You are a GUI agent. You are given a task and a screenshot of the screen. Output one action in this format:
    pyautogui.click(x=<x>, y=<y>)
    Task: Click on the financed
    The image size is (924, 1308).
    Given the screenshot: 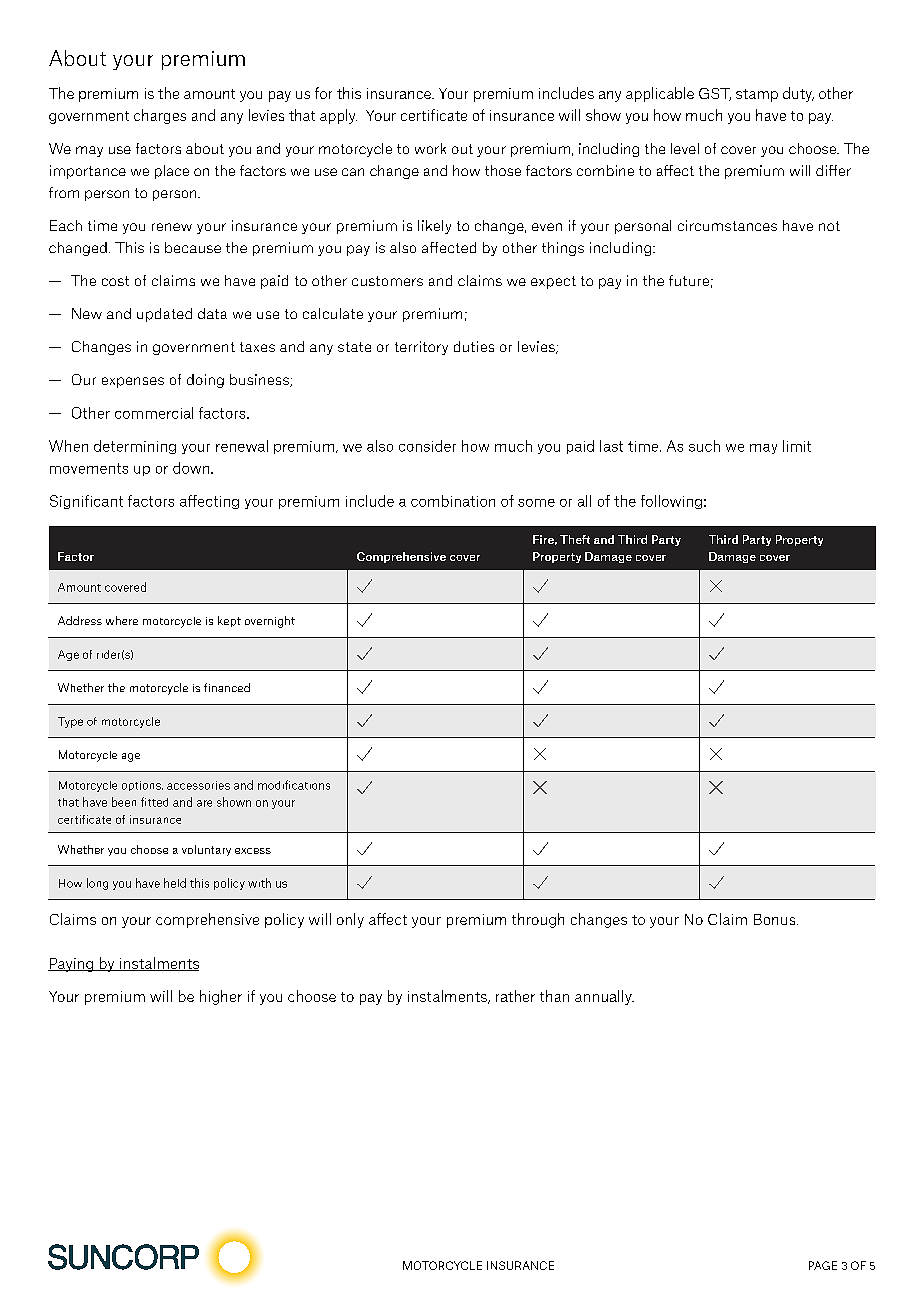 What is the action you would take?
    pyautogui.click(x=227, y=687)
